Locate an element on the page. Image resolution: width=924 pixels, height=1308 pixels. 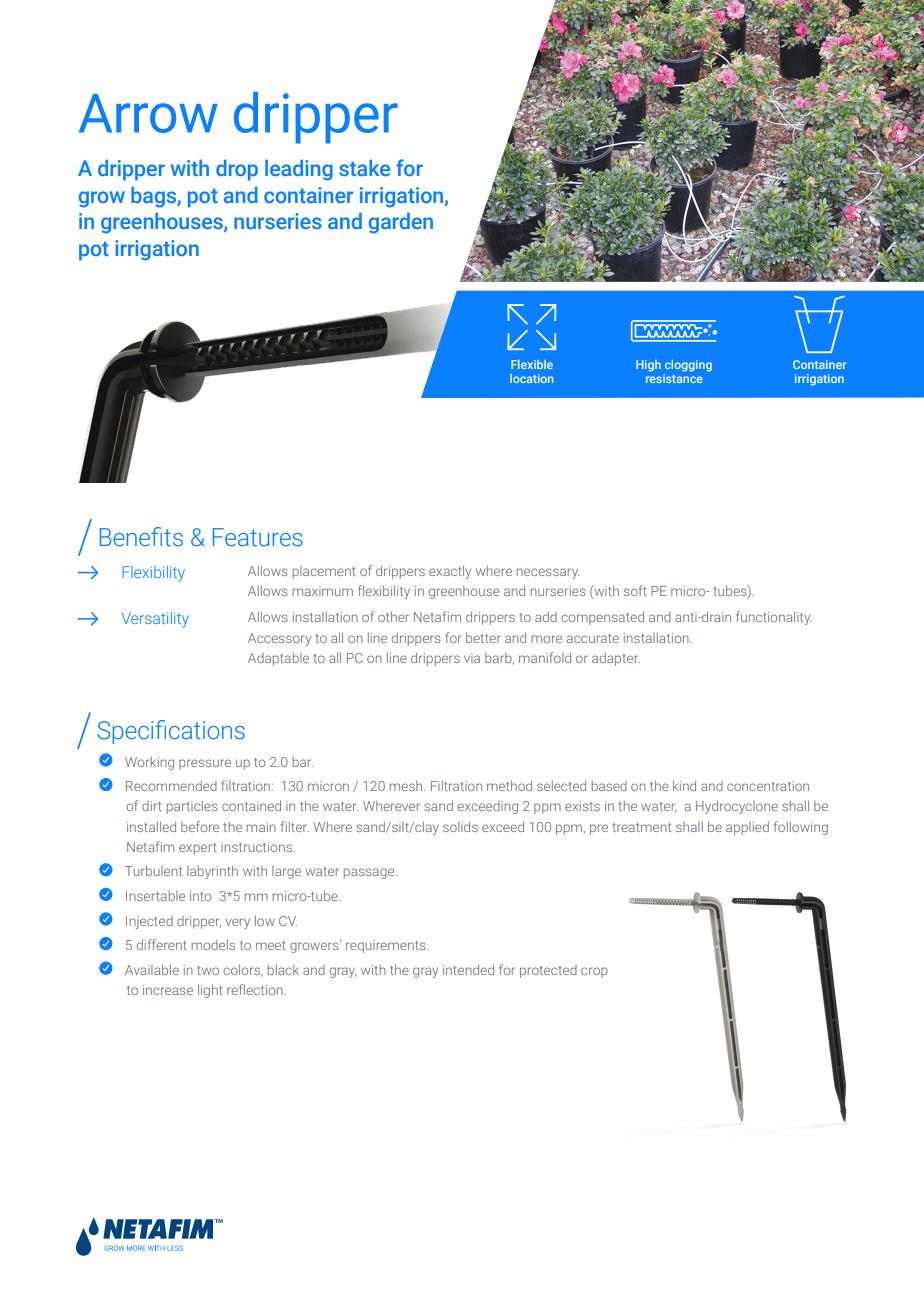
exactly is located at coordinates (450, 572).
